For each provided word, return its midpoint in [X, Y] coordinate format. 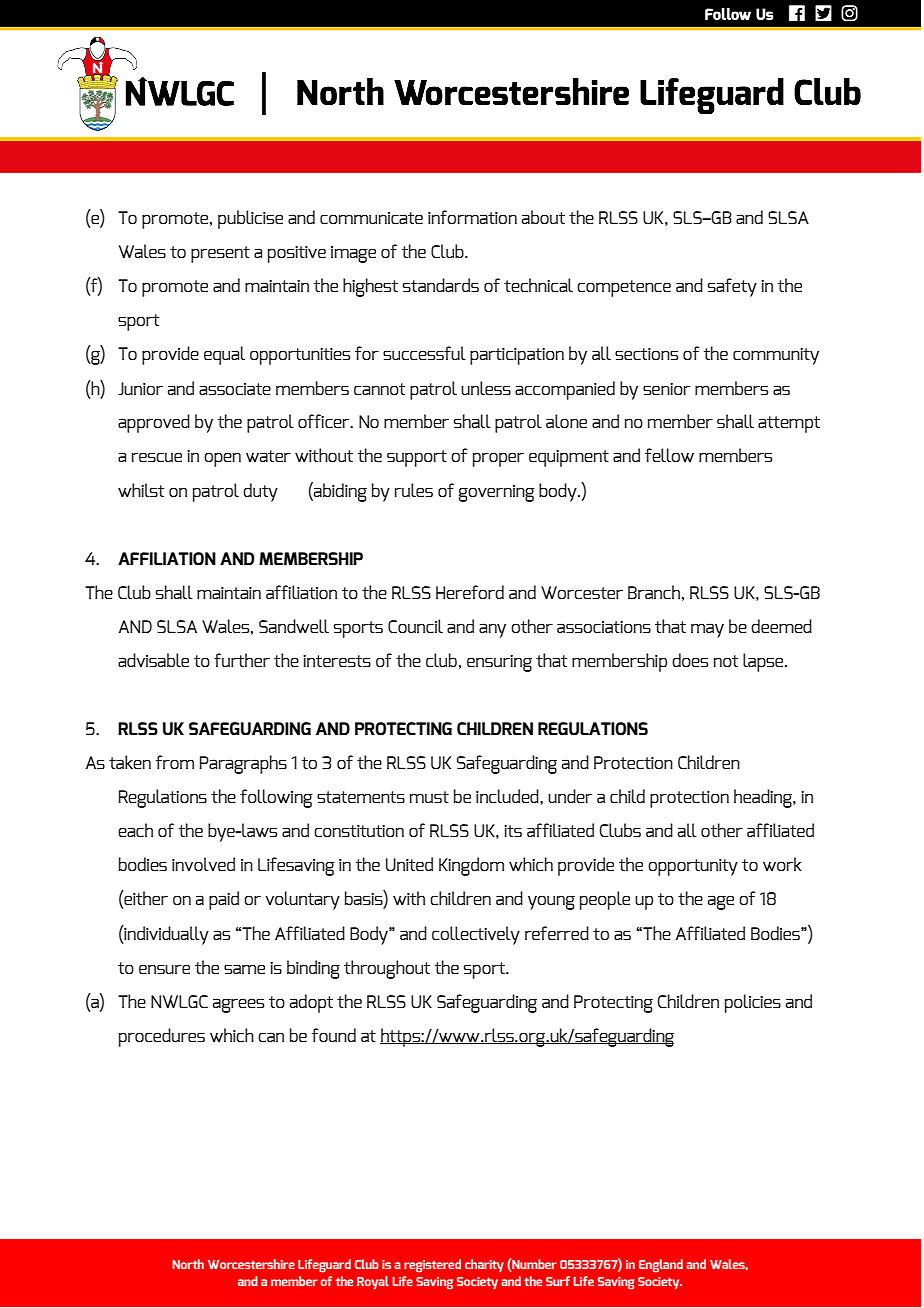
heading [764, 798]
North [188, 1264]
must [429, 797]
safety [732, 287]
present [220, 254]
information [472, 217]
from [175, 762]
